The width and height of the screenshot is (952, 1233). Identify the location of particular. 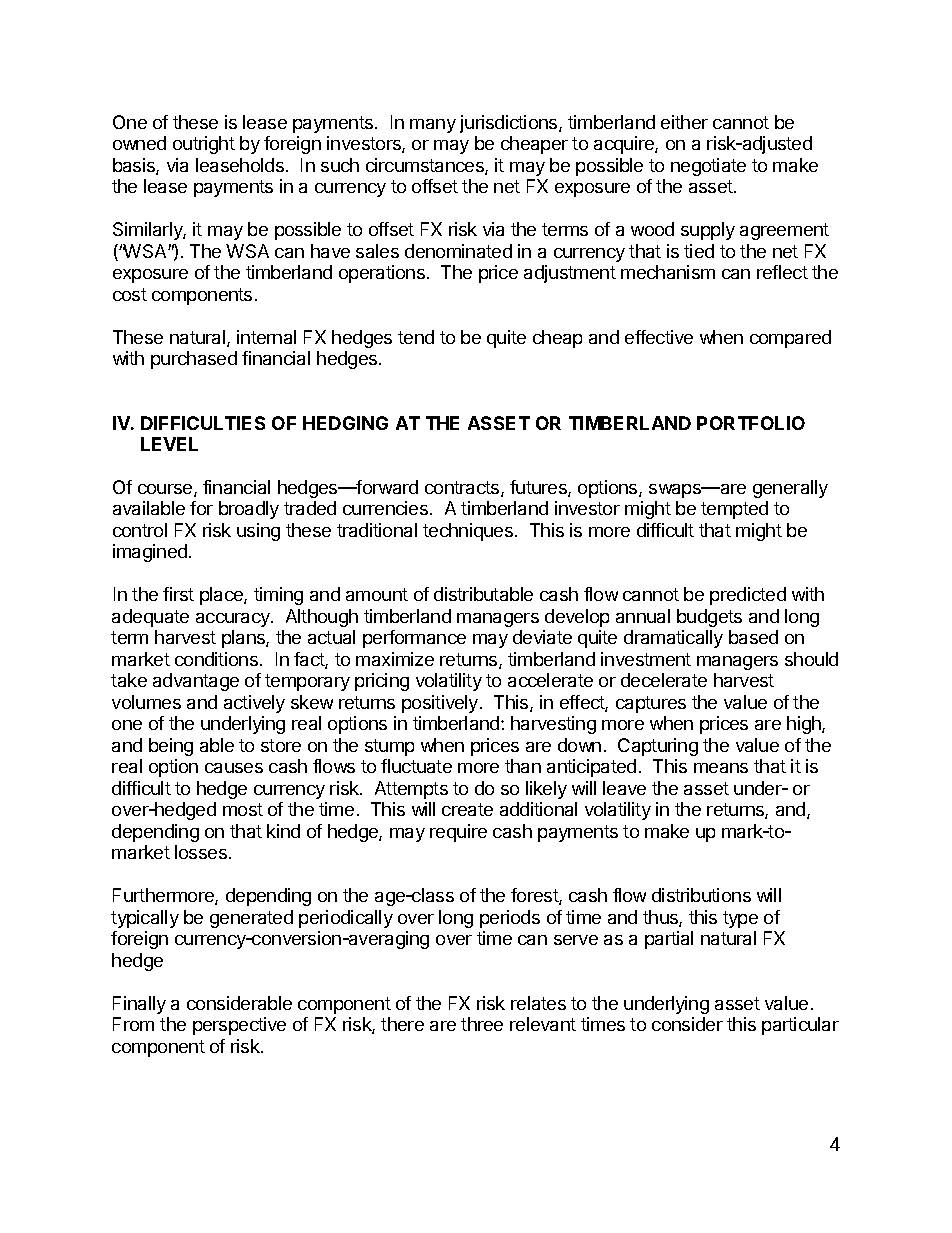
(800, 1026).
